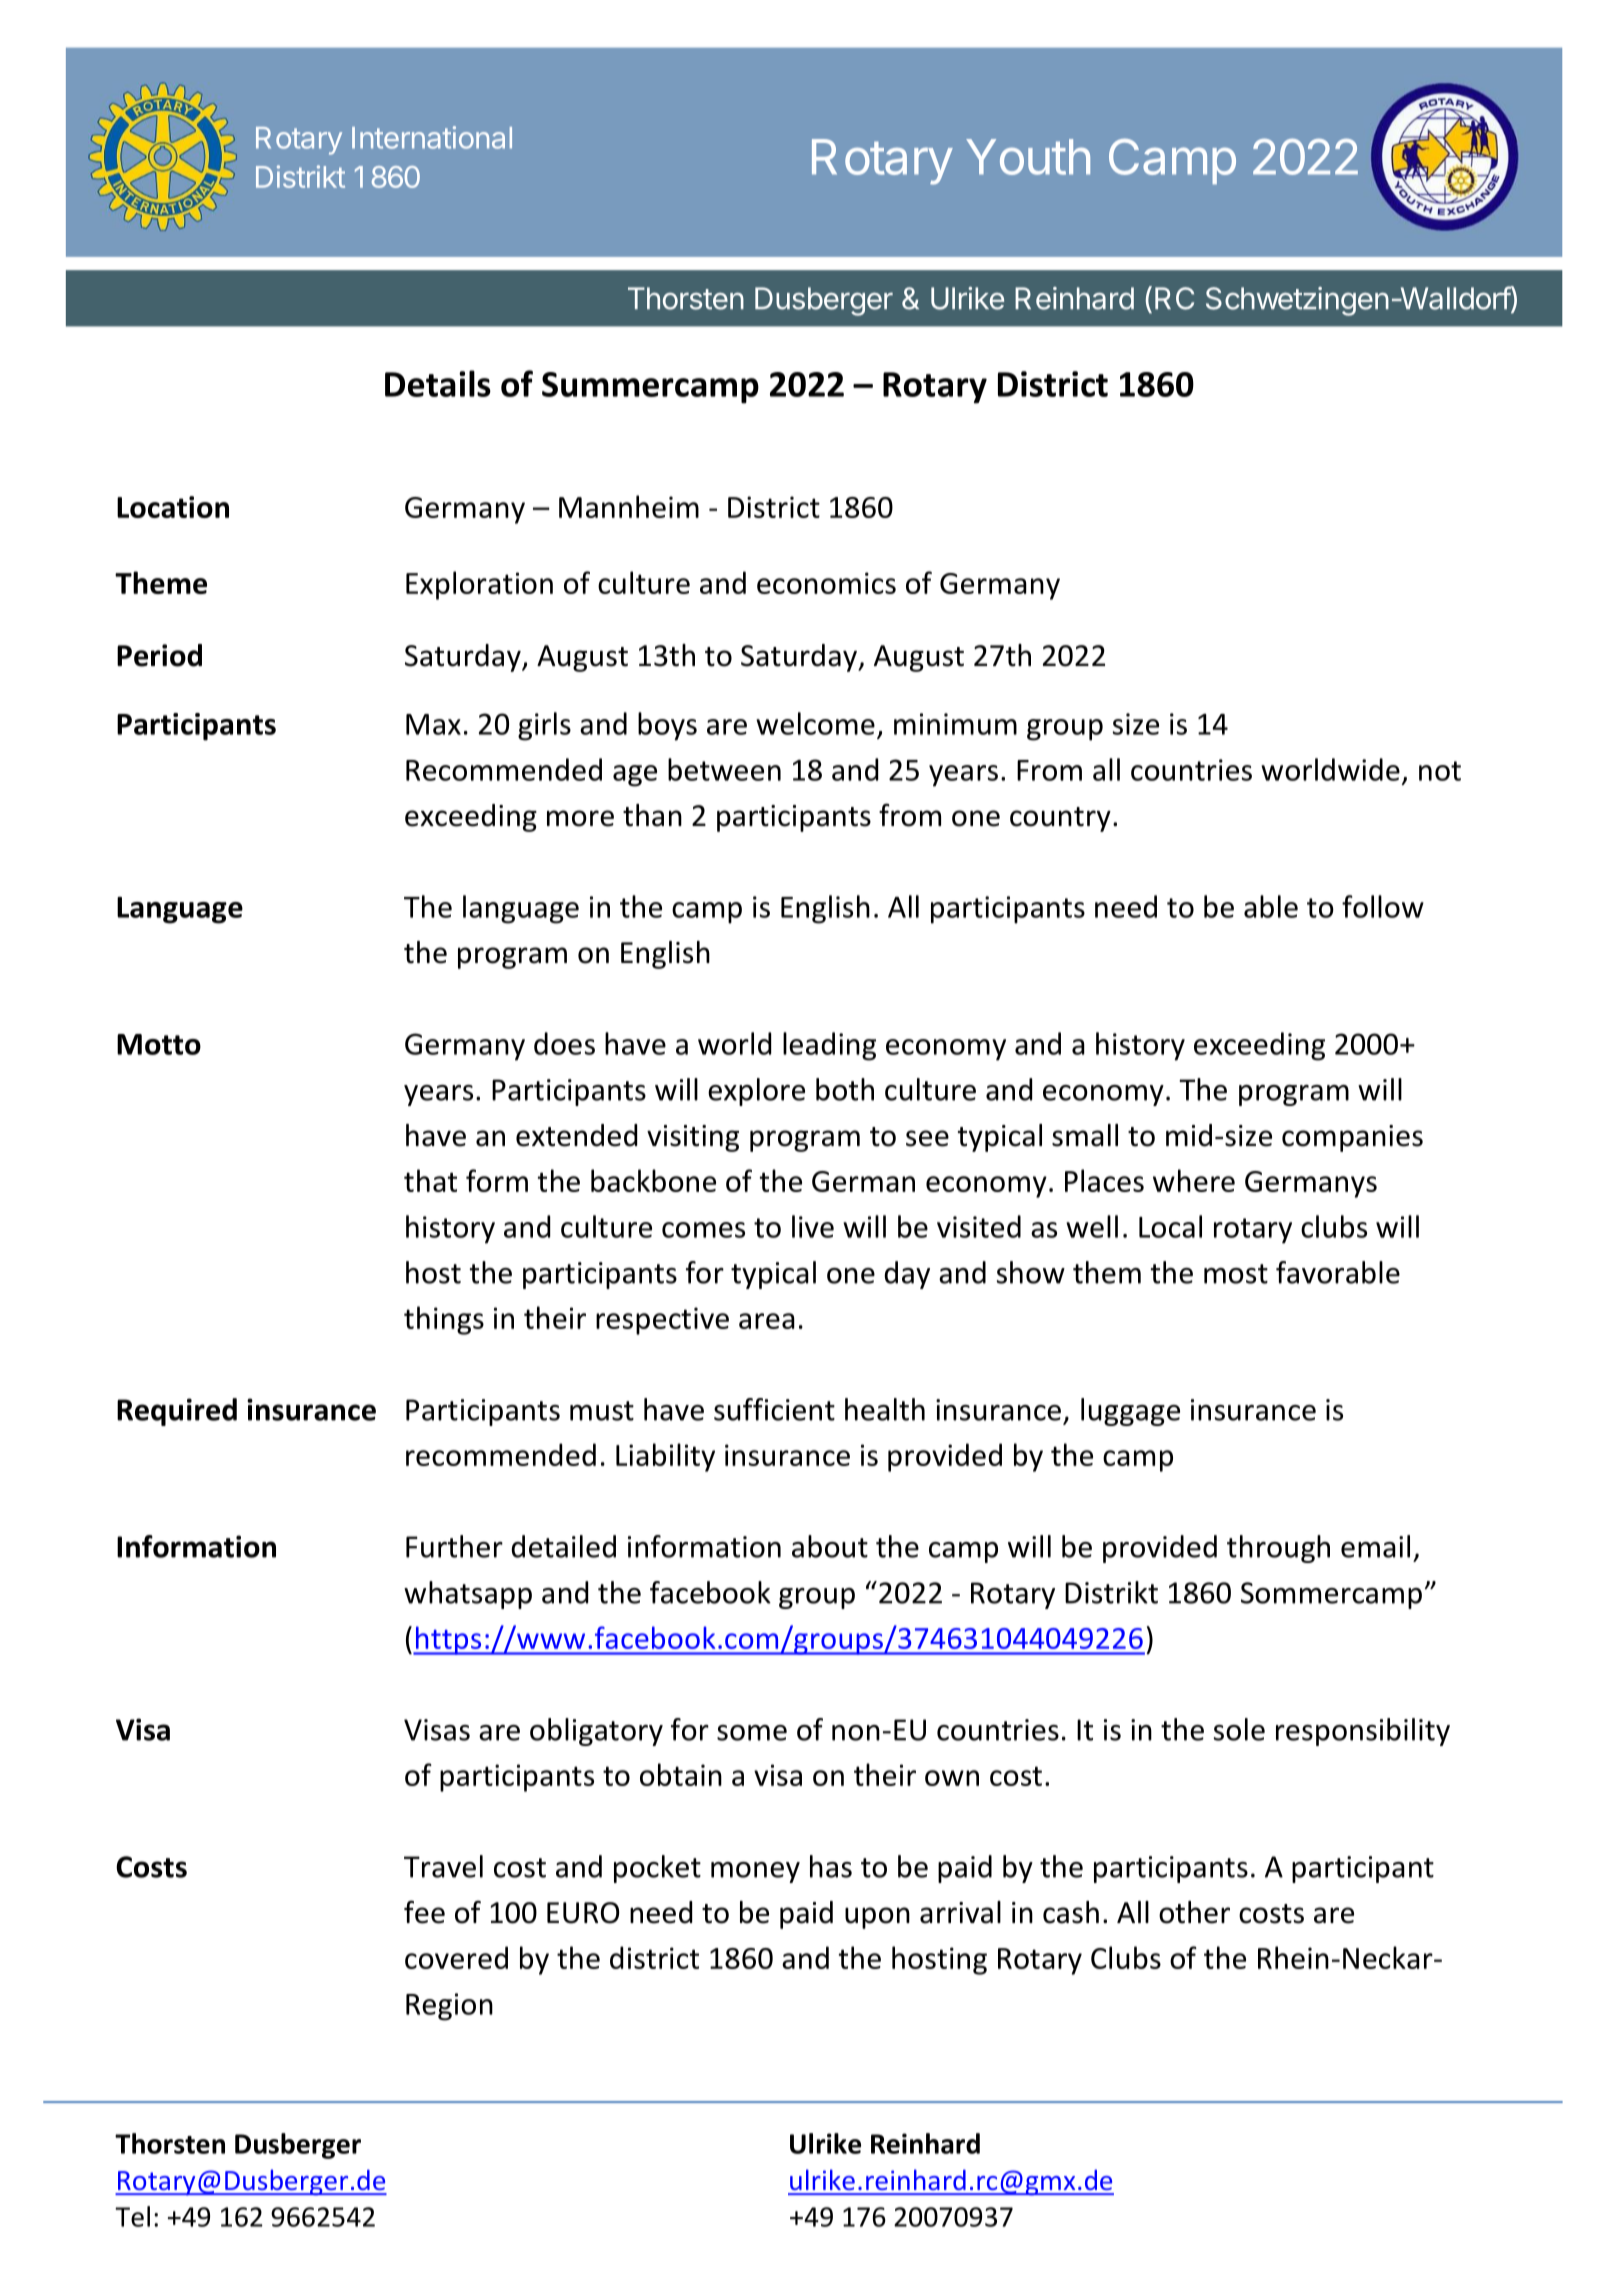 This image has width=1615, height=2284. Describe the element at coordinates (813, 1226) in the image. I see `live` at that location.
